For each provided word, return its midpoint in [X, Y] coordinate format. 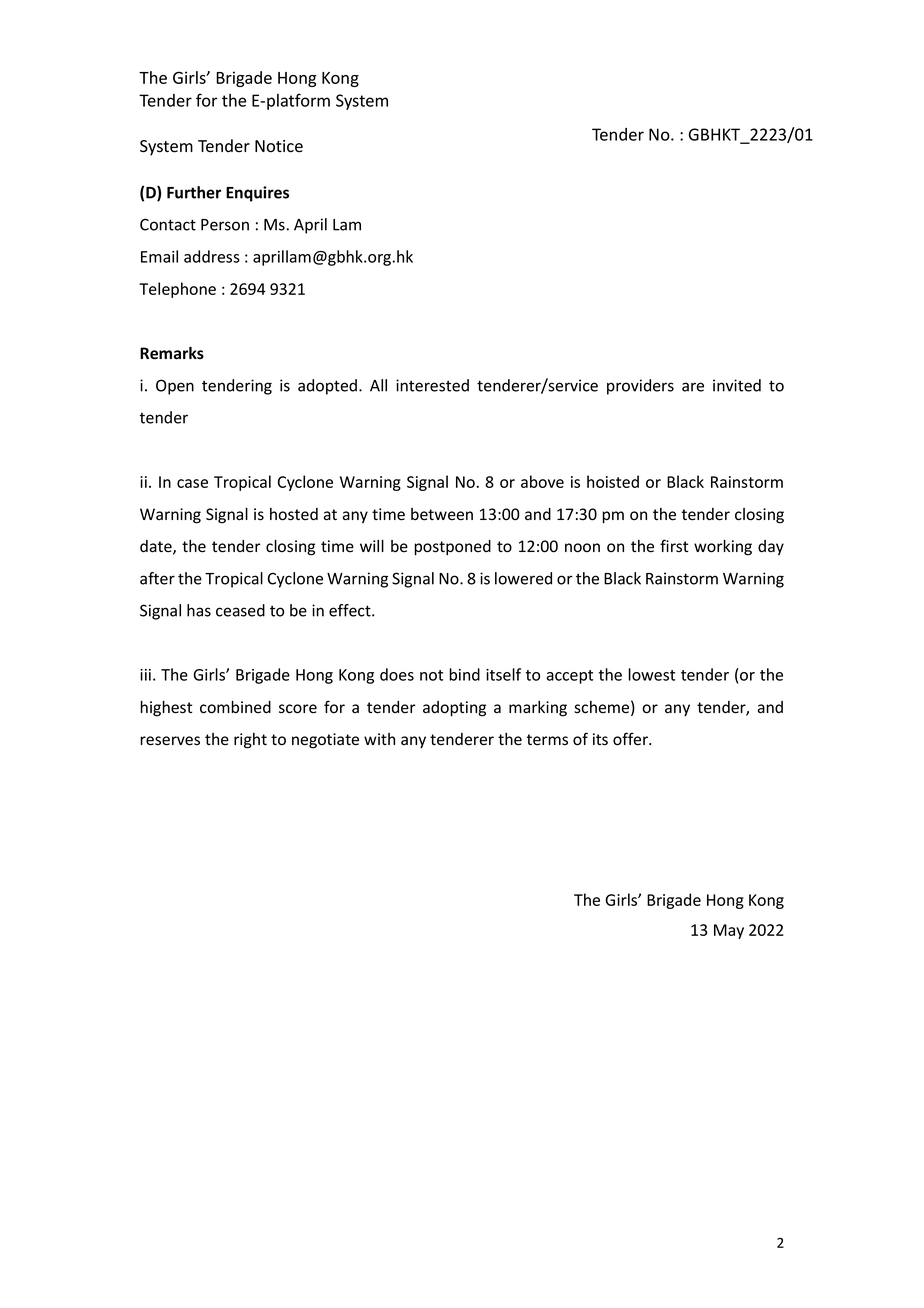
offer [631, 739]
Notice [279, 146]
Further [194, 192]
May [729, 931]
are [693, 387]
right [250, 741]
